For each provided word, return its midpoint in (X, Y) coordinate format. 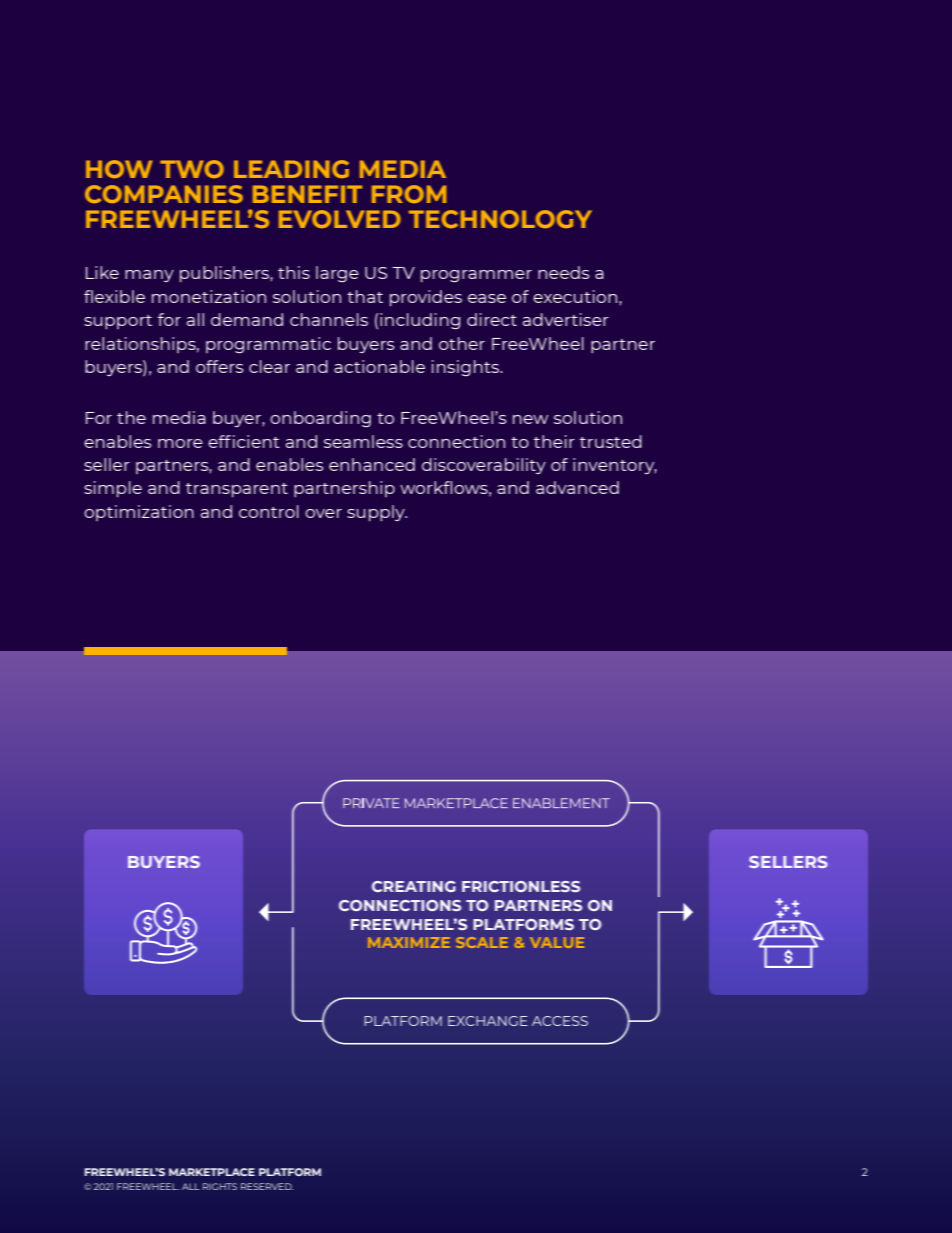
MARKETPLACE (212, 1172)
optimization (139, 513)
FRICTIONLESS (521, 886)
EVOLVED (340, 219)
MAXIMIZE (409, 942)
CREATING (414, 886)
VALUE (557, 942)
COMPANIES (164, 194)
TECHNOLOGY (500, 219)
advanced (577, 487)
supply (377, 513)
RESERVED (267, 1186)
